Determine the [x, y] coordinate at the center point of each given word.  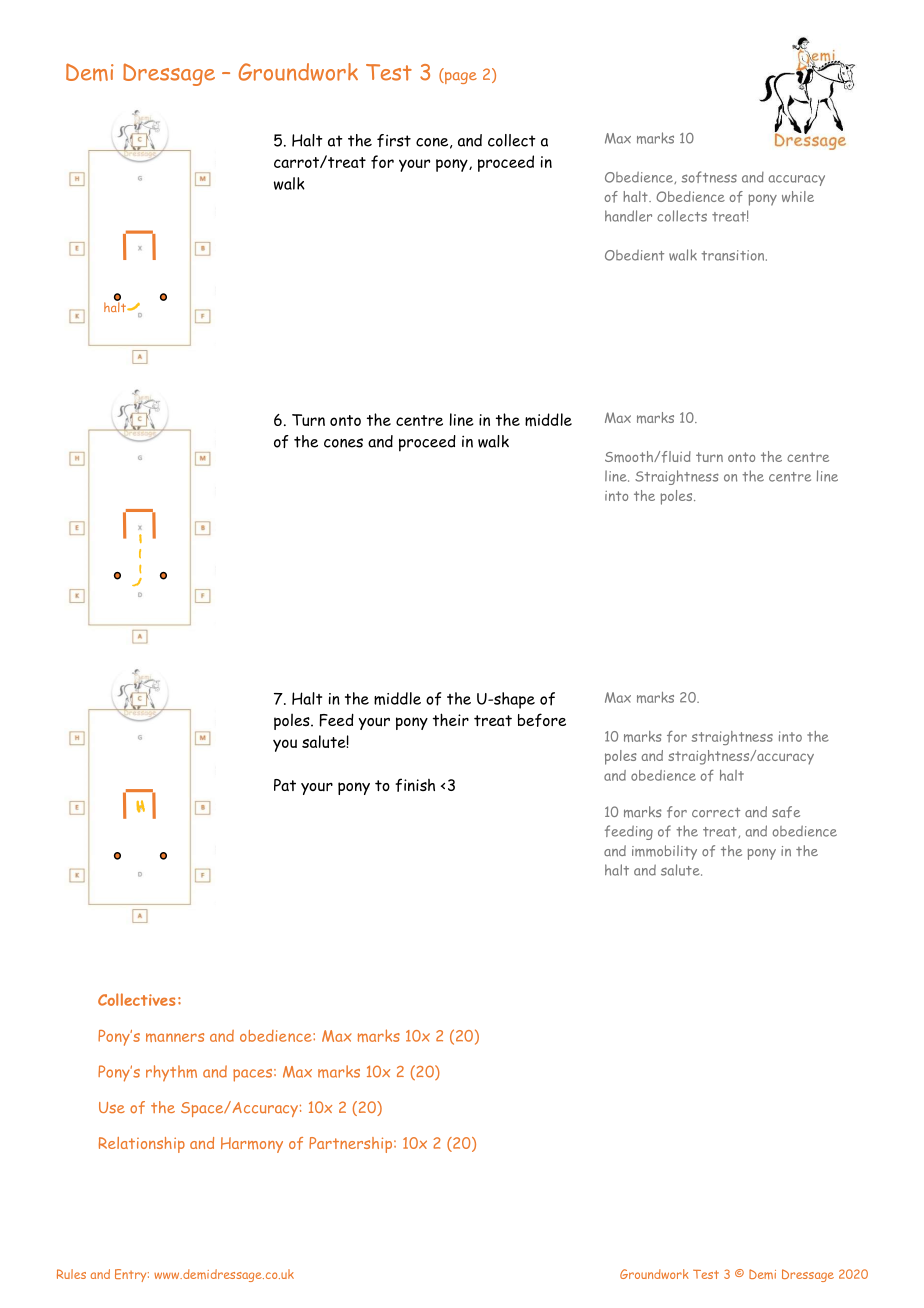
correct [716, 812]
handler [628, 216]
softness [709, 177]
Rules [71, 1274]
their [451, 719]
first [394, 140]
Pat [285, 785]
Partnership [352, 1145]
